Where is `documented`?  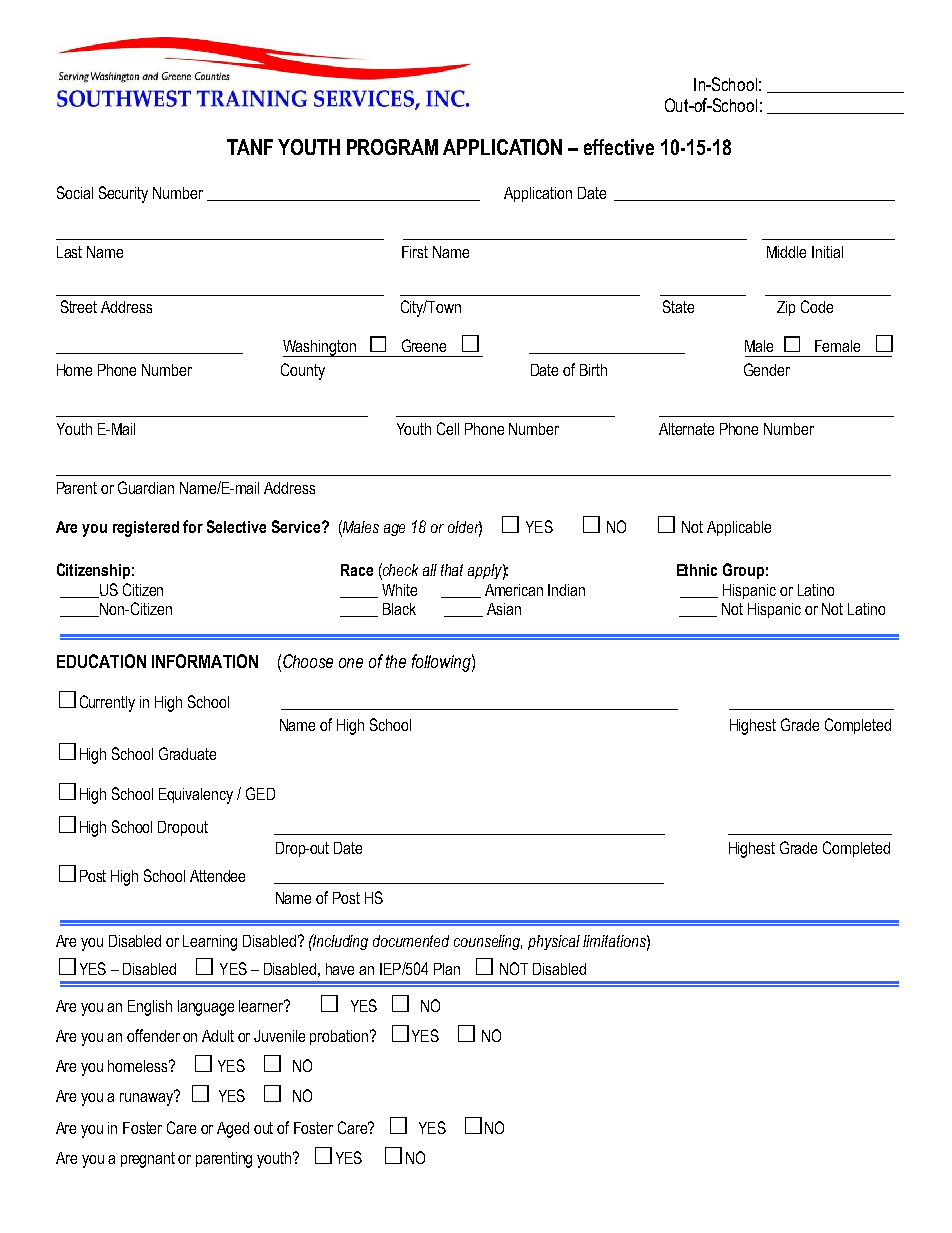
documented is located at coordinates (411, 941).
